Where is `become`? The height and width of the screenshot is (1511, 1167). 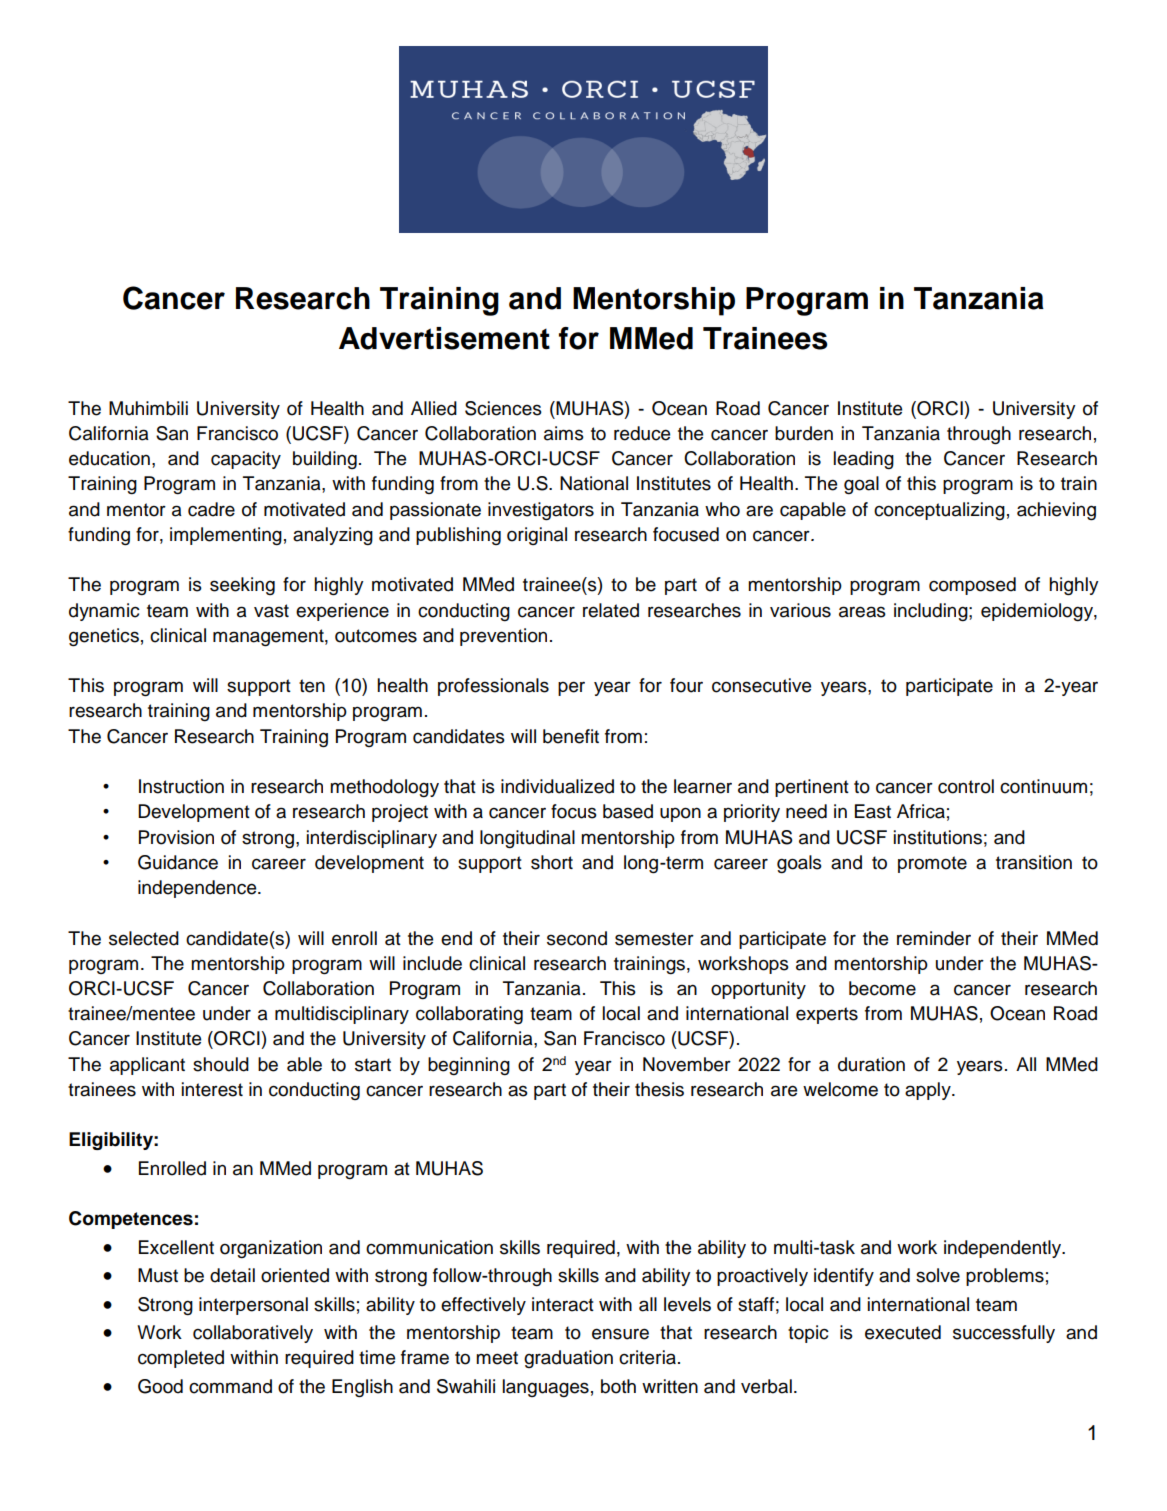 become is located at coordinates (882, 988).
